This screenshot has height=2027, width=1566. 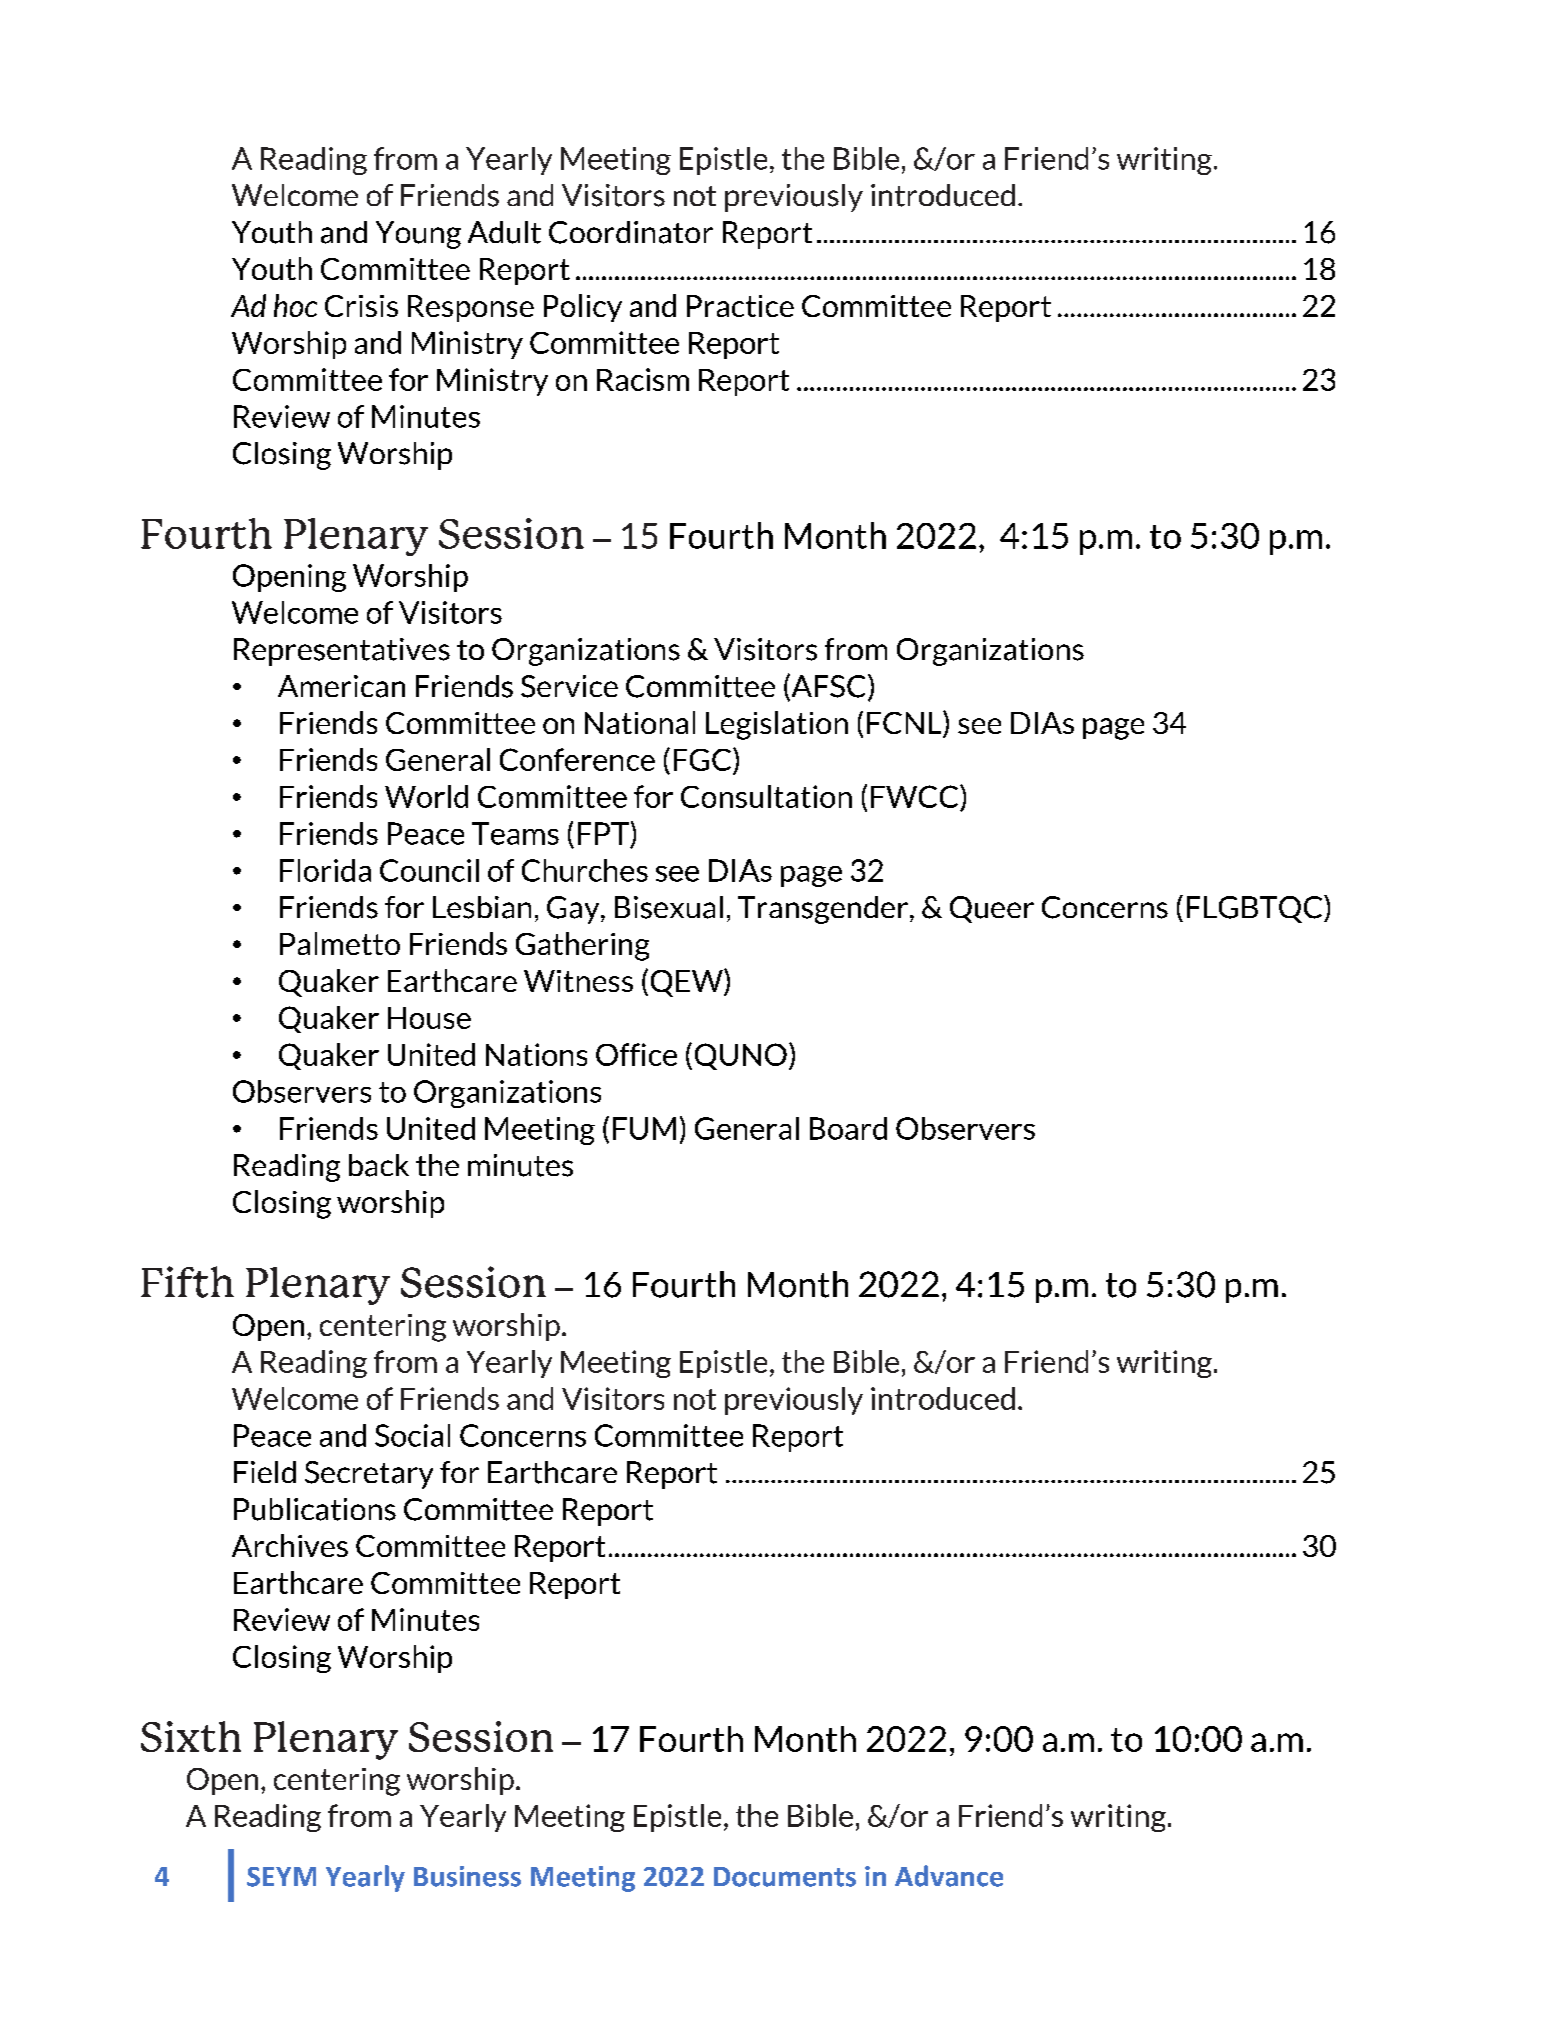 I want to click on Sixth, so click(x=191, y=1736).
